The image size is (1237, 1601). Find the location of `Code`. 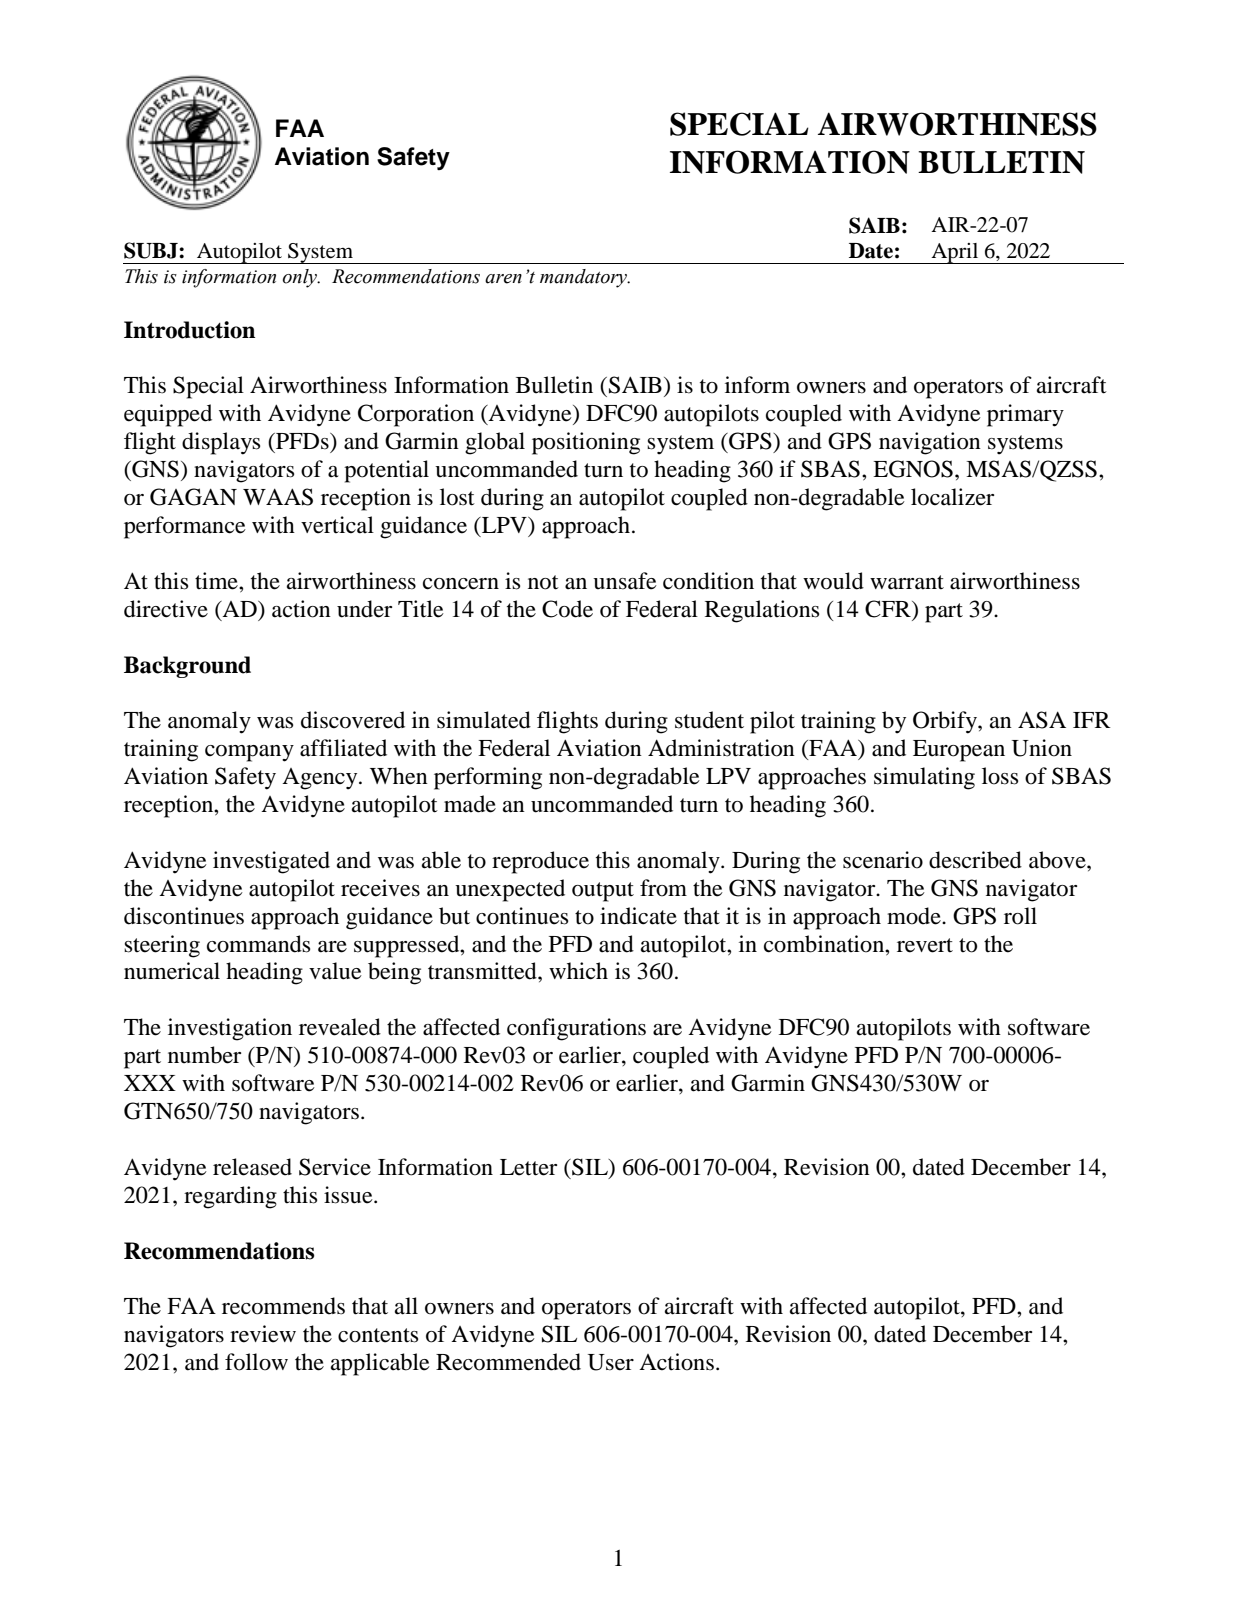

Code is located at coordinates (567, 609).
